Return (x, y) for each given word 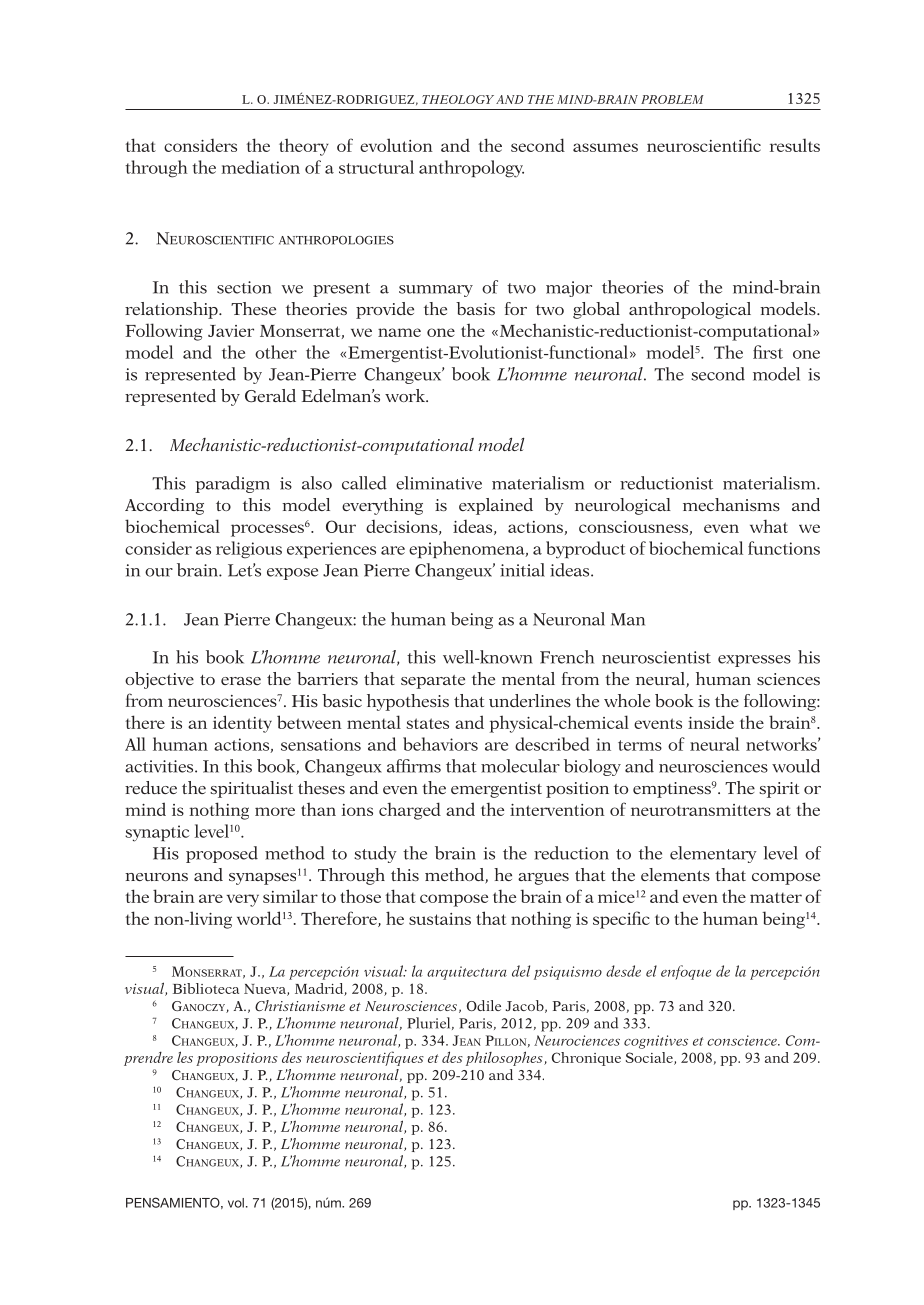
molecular (520, 766)
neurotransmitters (701, 810)
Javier (231, 331)
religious (249, 550)
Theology (458, 99)
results (795, 145)
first (768, 352)
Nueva (266, 990)
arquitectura (467, 973)
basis (475, 308)
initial (522, 570)
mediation (261, 167)
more (275, 811)
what (769, 526)
